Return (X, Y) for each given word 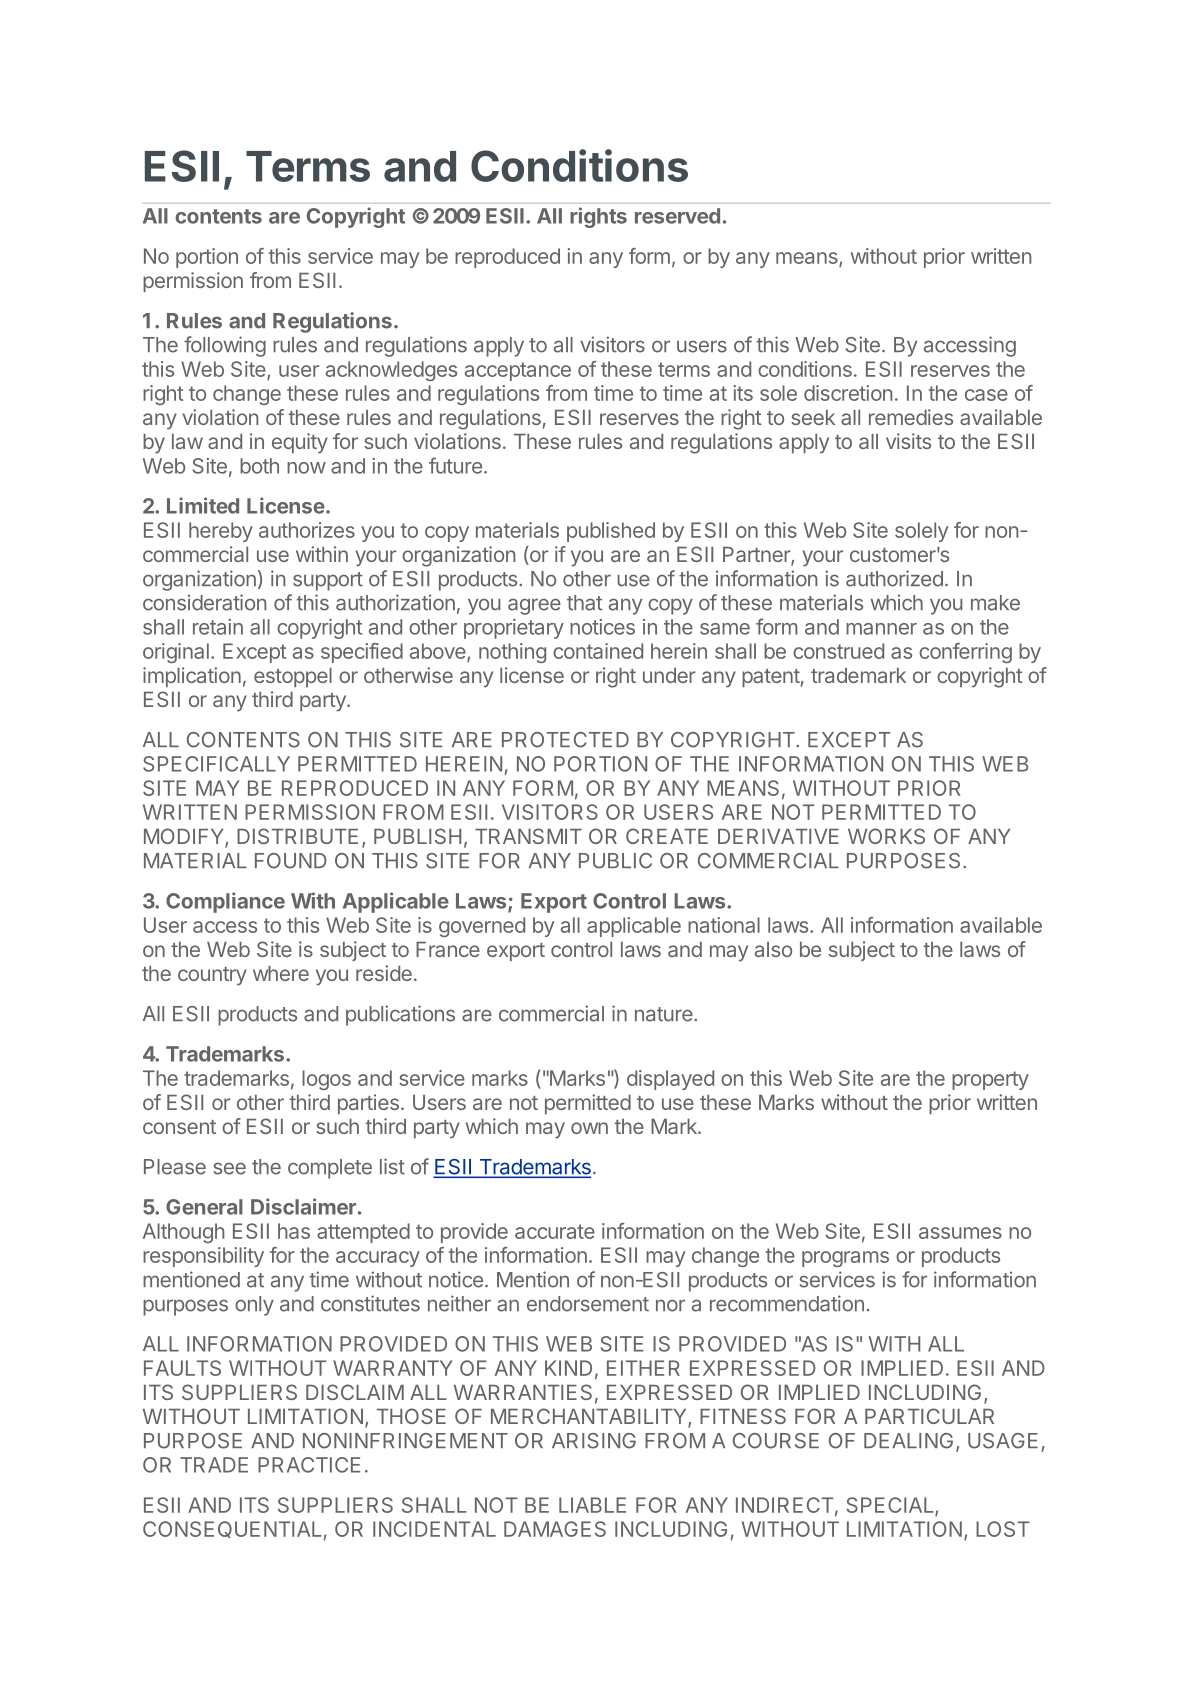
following (225, 346)
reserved (677, 216)
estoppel (293, 677)
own (589, 1128)
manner (881, 629)
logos (326, 1080)
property (990, 1080)
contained (598, 651)
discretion (848, 393)
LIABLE (592, 1505)
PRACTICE (309, 1465)
